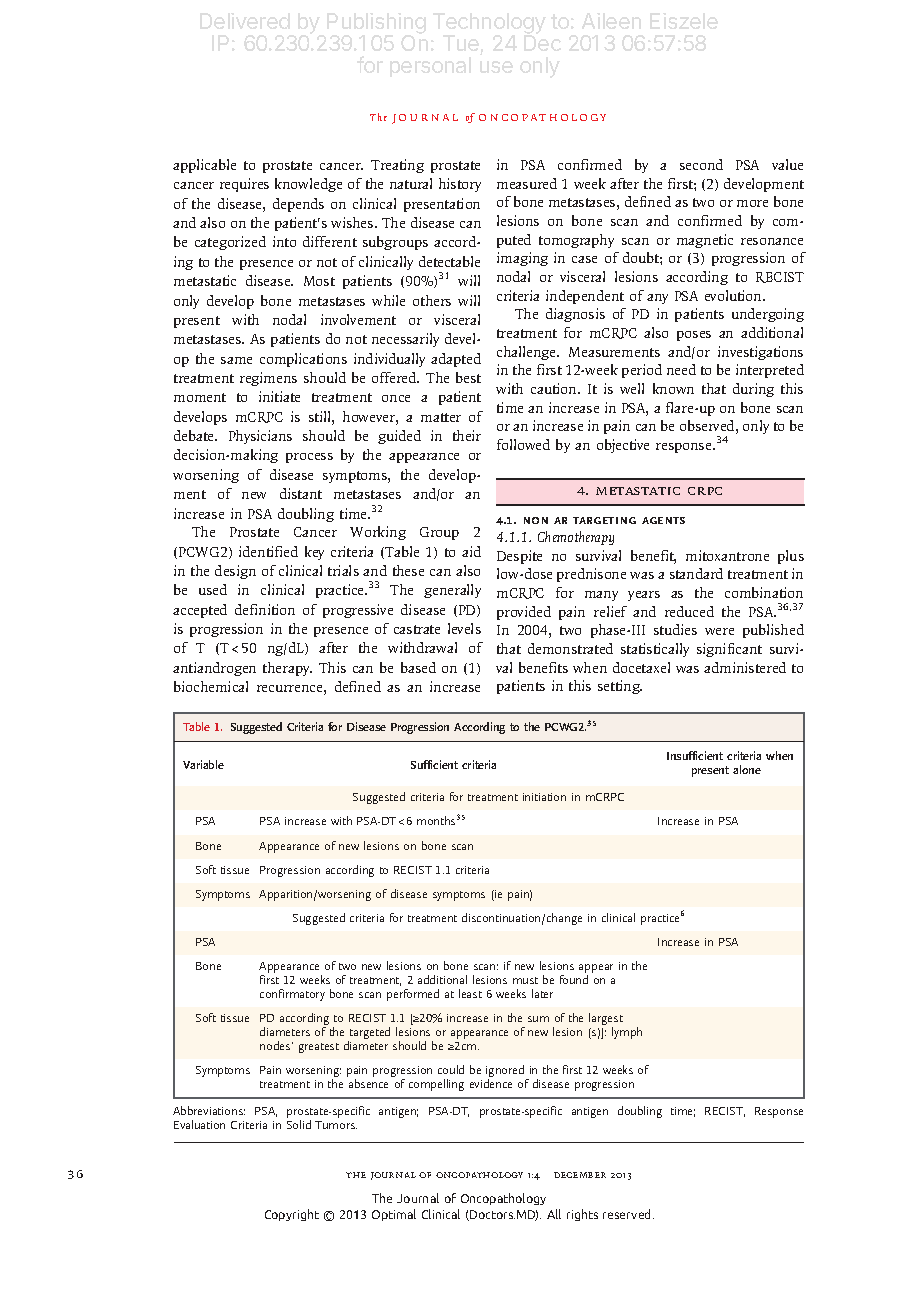 This image has height=1316, width=917. What do you see at coordinates (464, 628) in the image?
I see `levels` at bounding box center [464, 628].
